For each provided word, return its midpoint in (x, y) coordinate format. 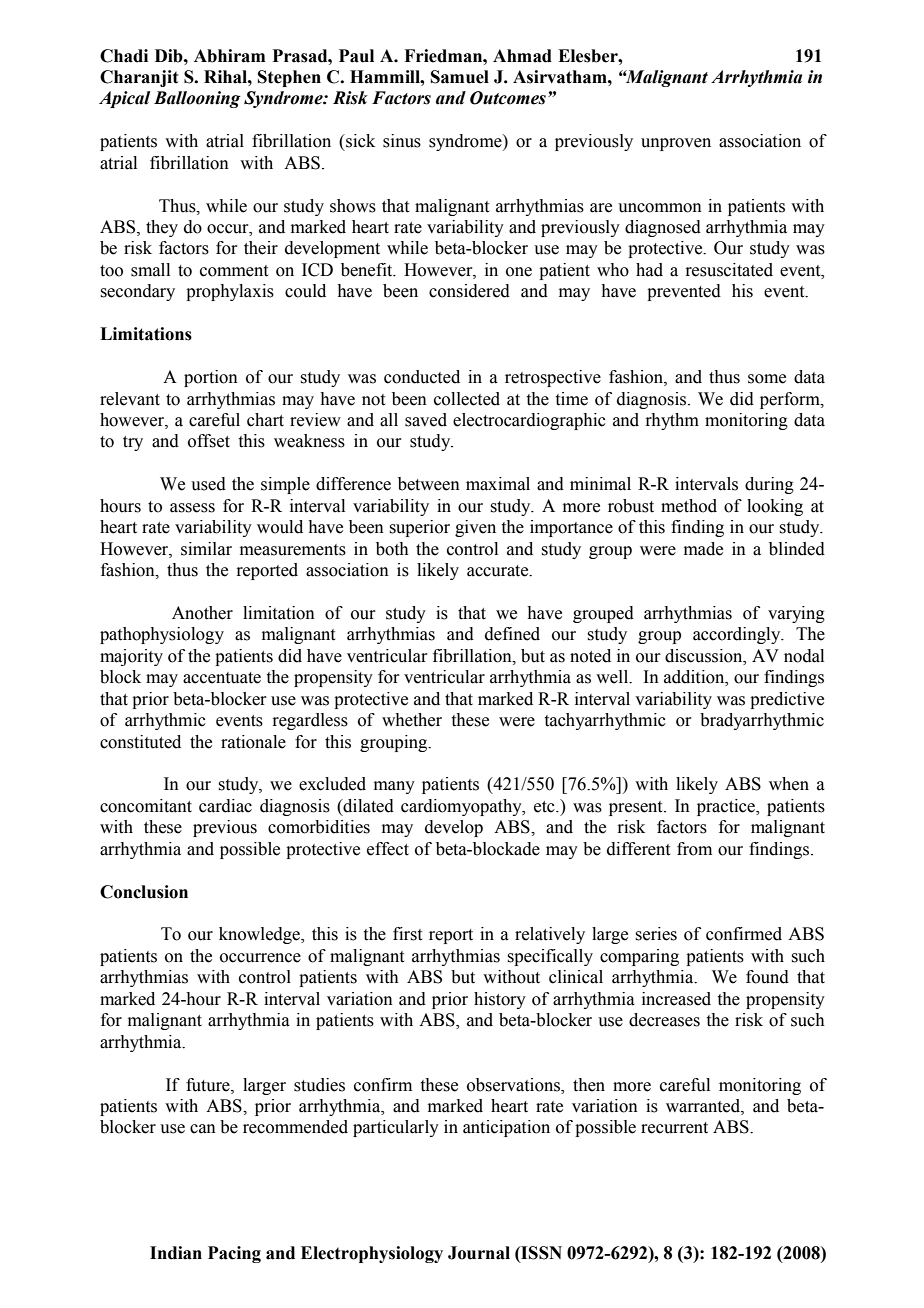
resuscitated (729, 270)
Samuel (460, 77)
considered (469, 291)
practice (727, 807)
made (703, 549)
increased (676, 999)
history (500, 1000)
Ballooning (197, 99)
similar (206, 549)
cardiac (225, 806)
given (475, 528)
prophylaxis (230, 292)
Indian (176, 1253)
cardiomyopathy (462, 807)
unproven (676, 144)
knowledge (260, 935)
